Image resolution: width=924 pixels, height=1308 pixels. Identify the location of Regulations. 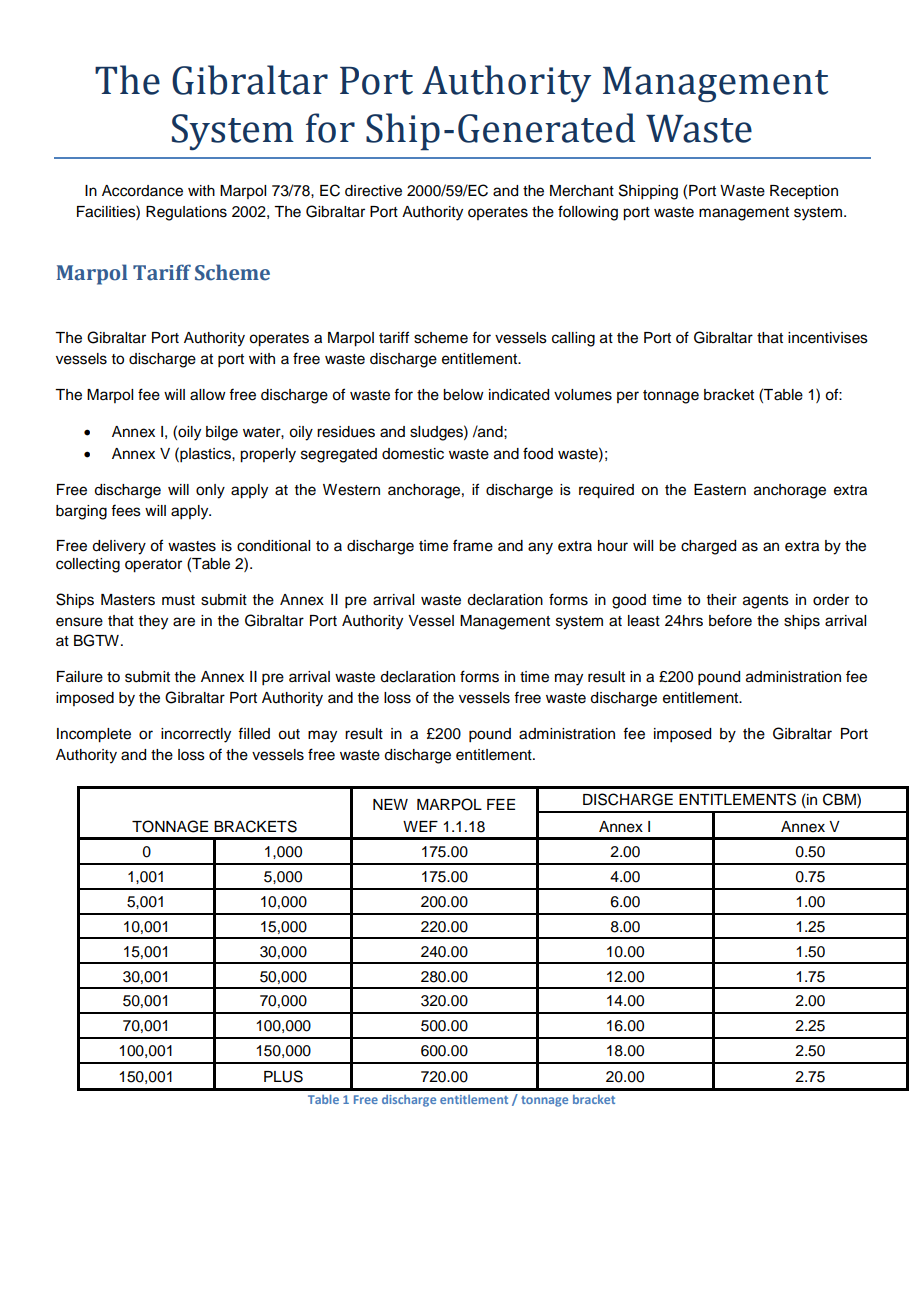
(186, 213).
